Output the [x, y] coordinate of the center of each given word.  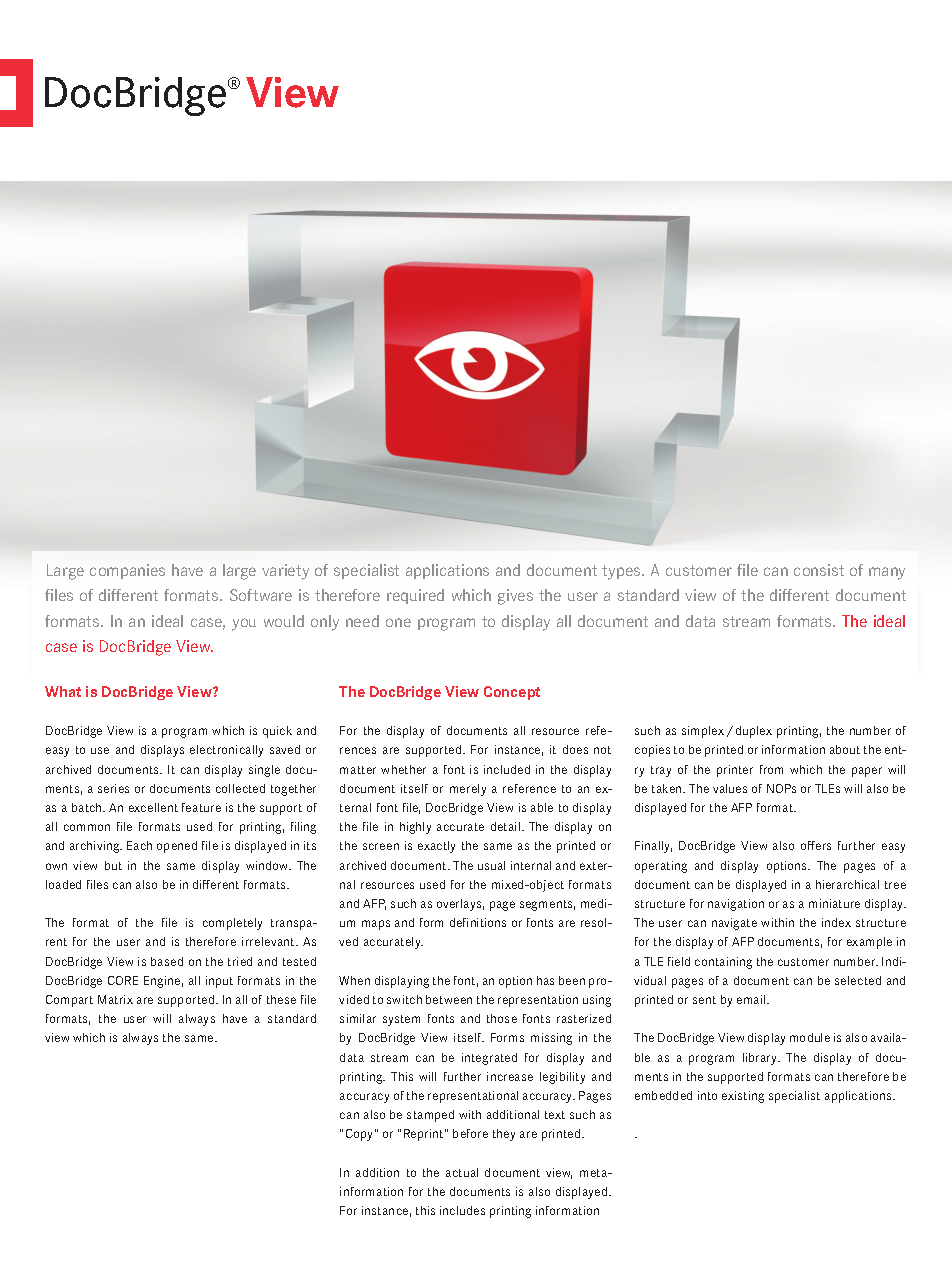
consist [819, 570]
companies [127, 571]
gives [515, 597]
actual [462, 1172]
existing [743, 1097]
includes [462, 1210]
